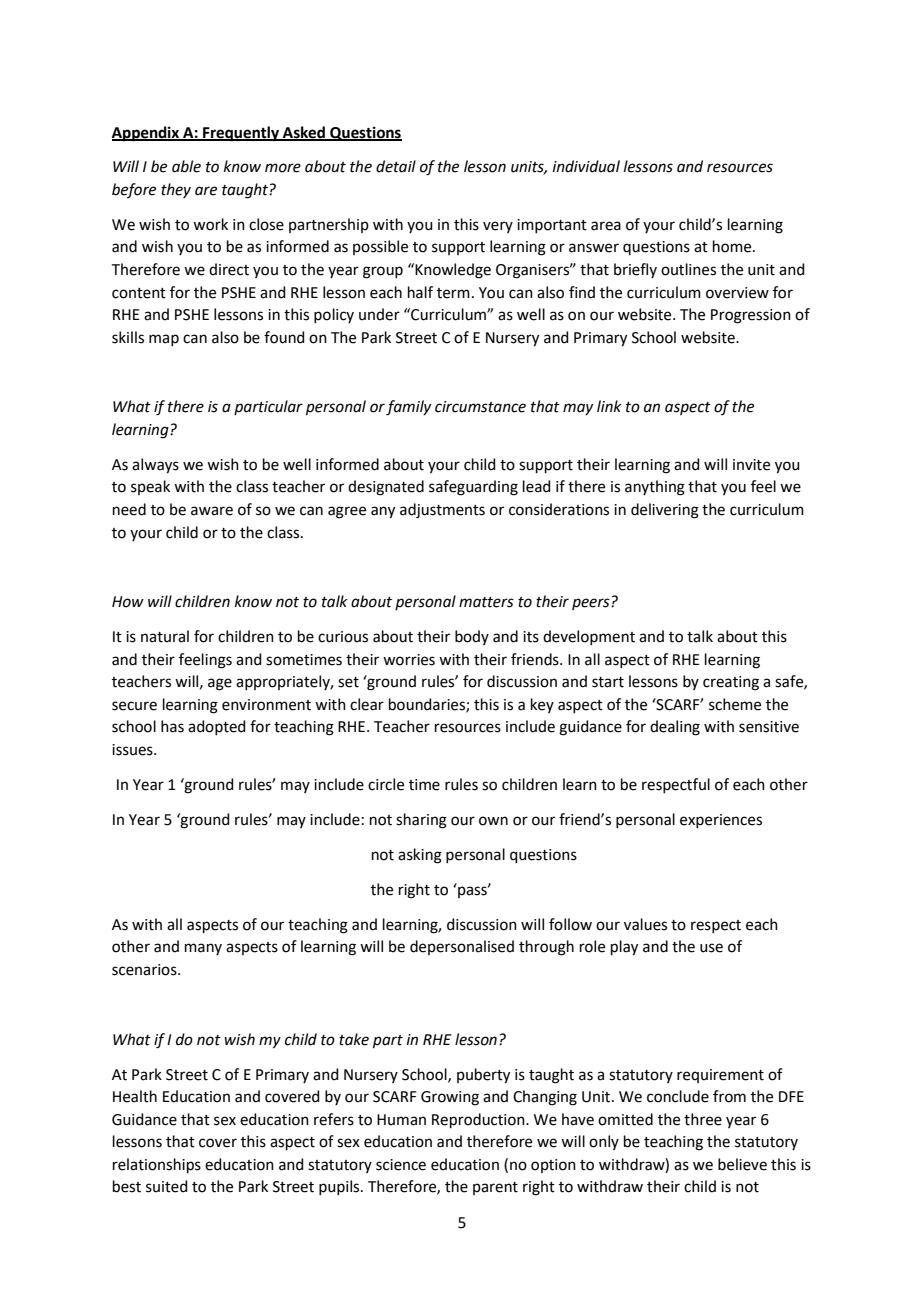 The height and width of the page is (1308, 924). I want to click on detail, so click(396, 166).
